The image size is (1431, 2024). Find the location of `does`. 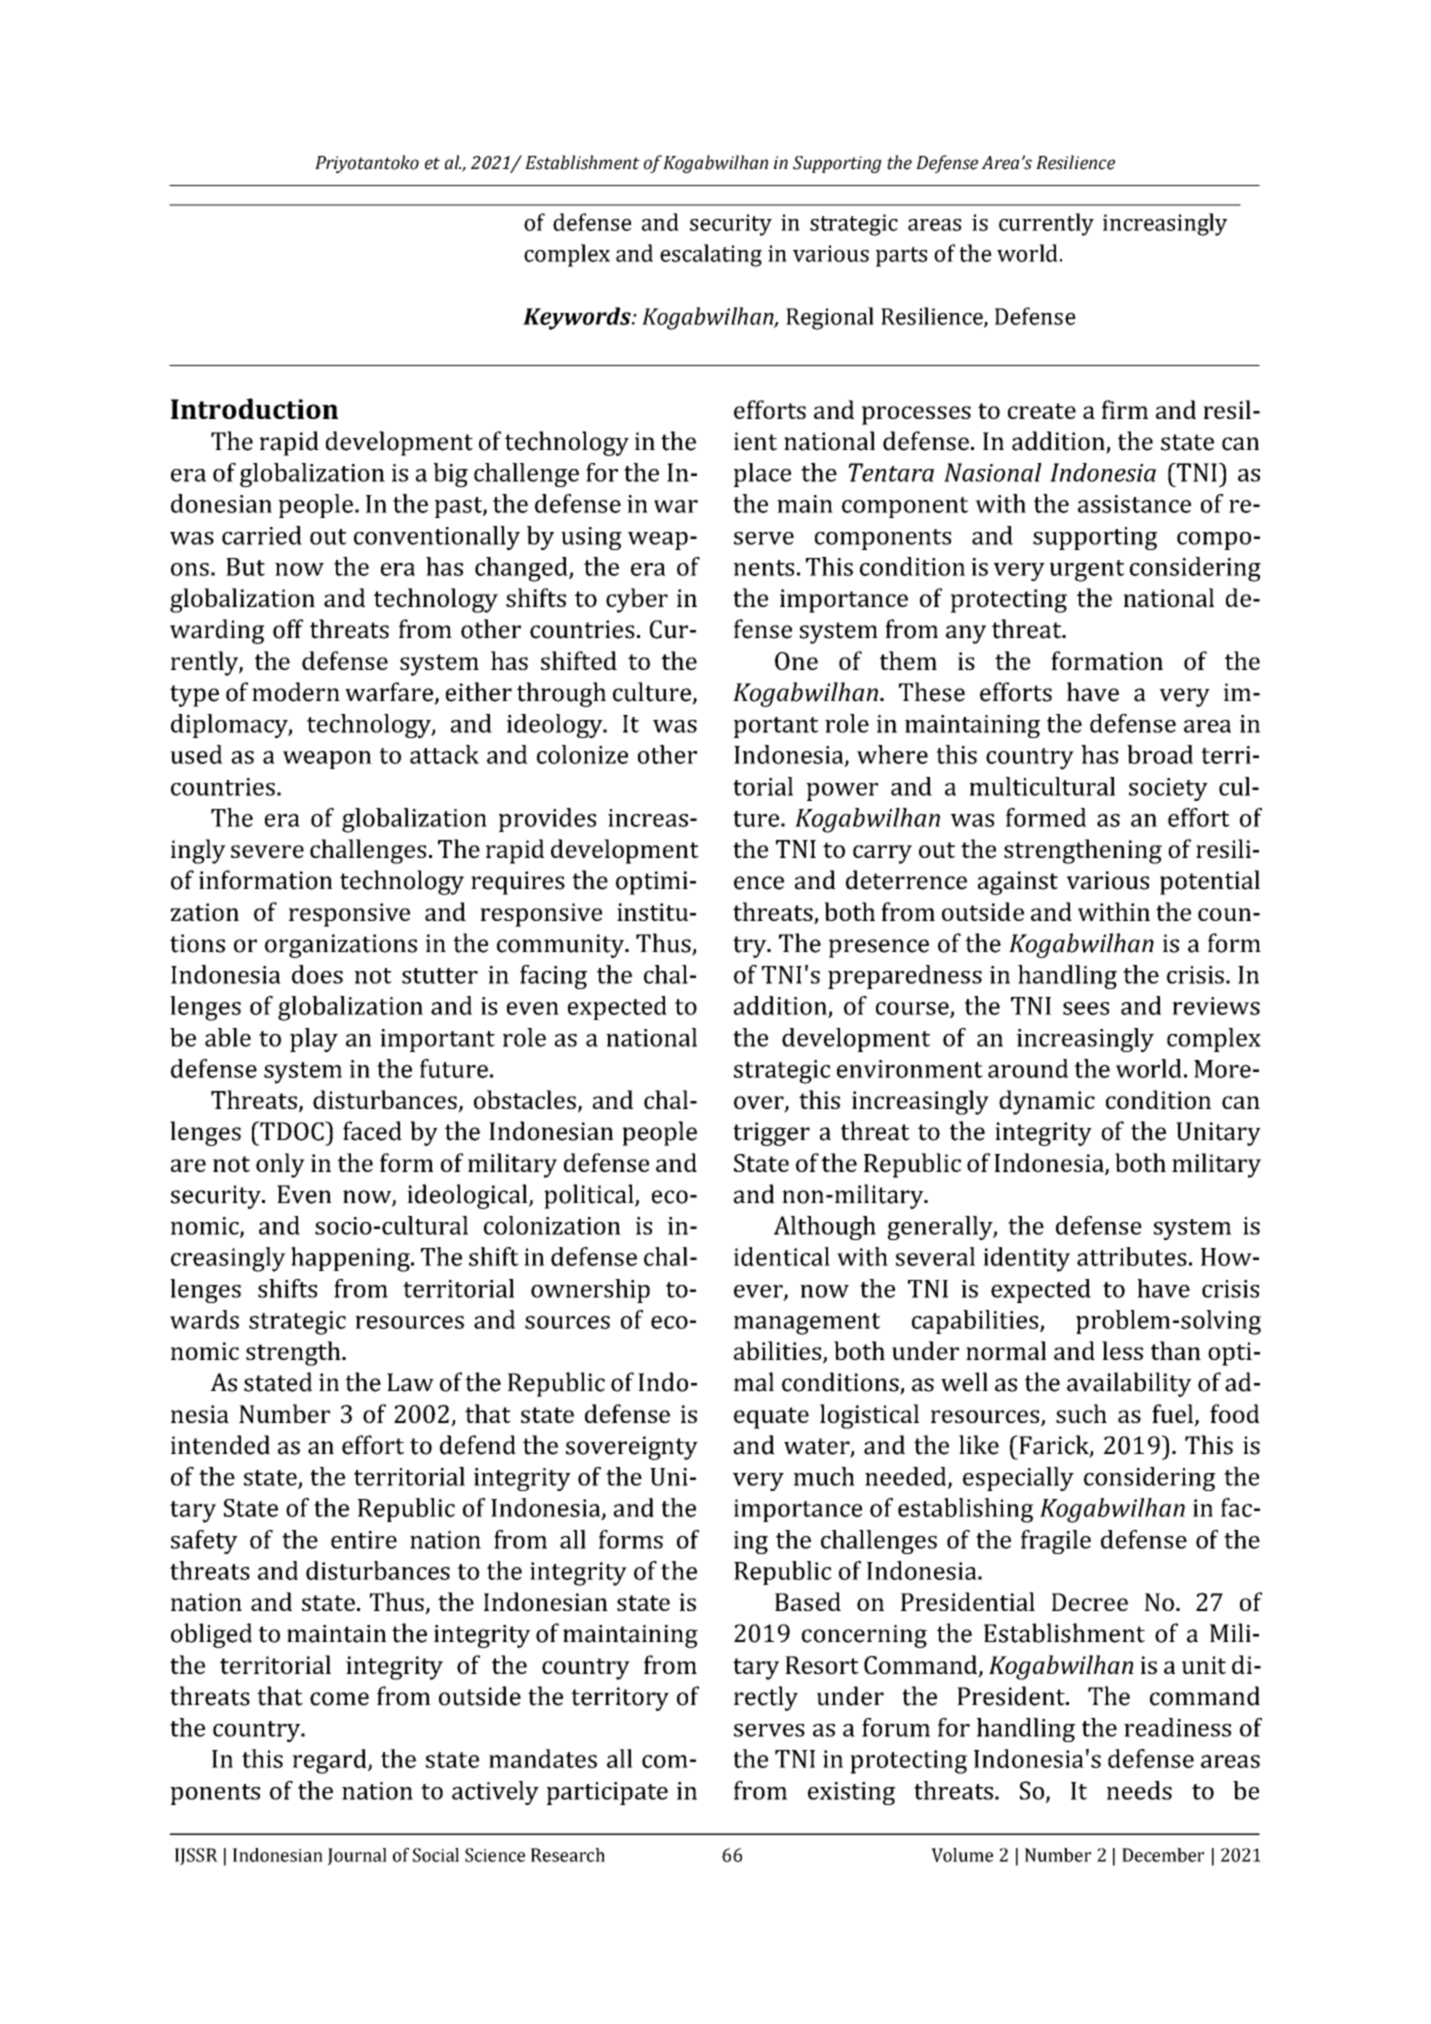

does is located at coordinates (317, 974).
